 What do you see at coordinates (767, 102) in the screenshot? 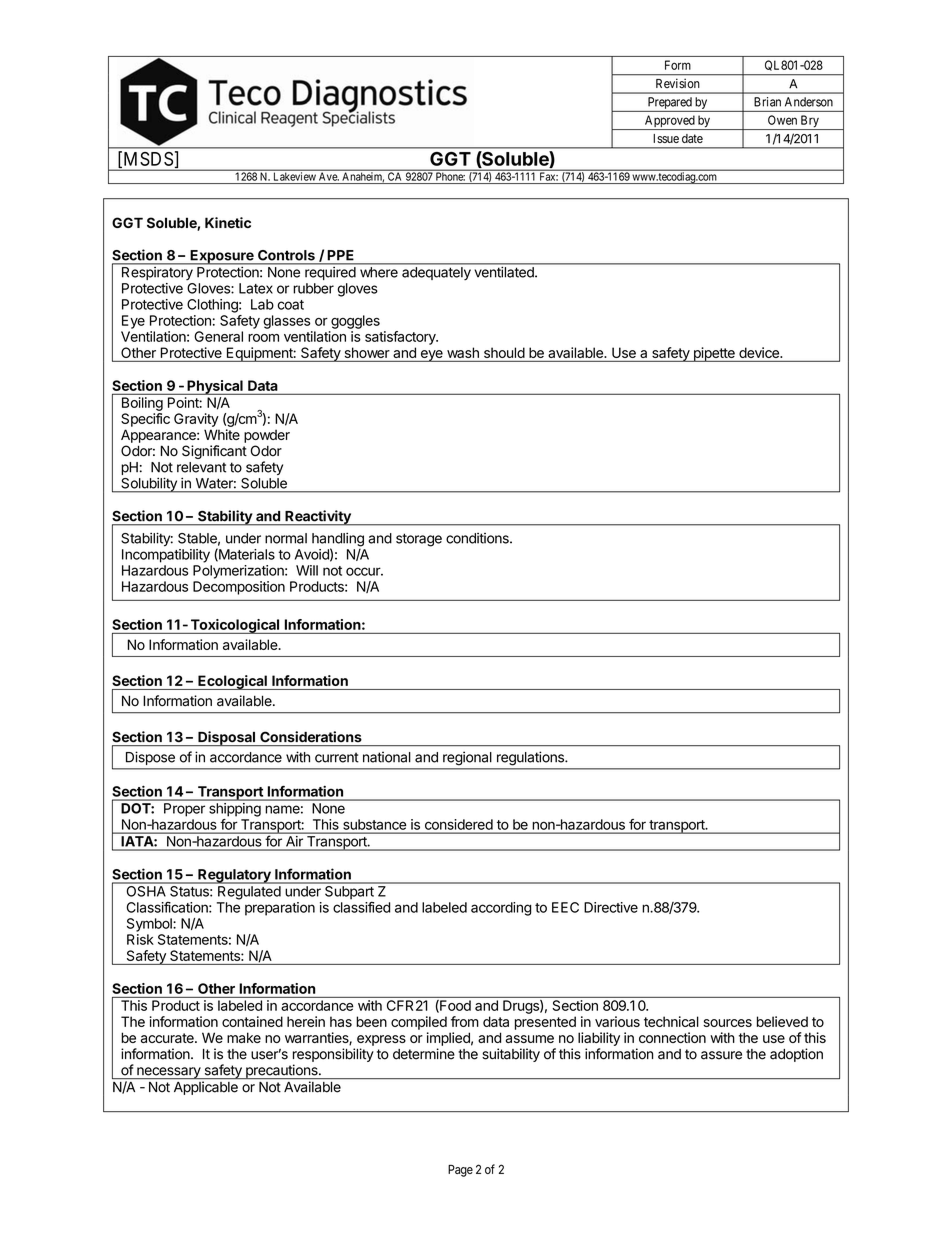
I see `Brian` at bounding box center [767, 102].
